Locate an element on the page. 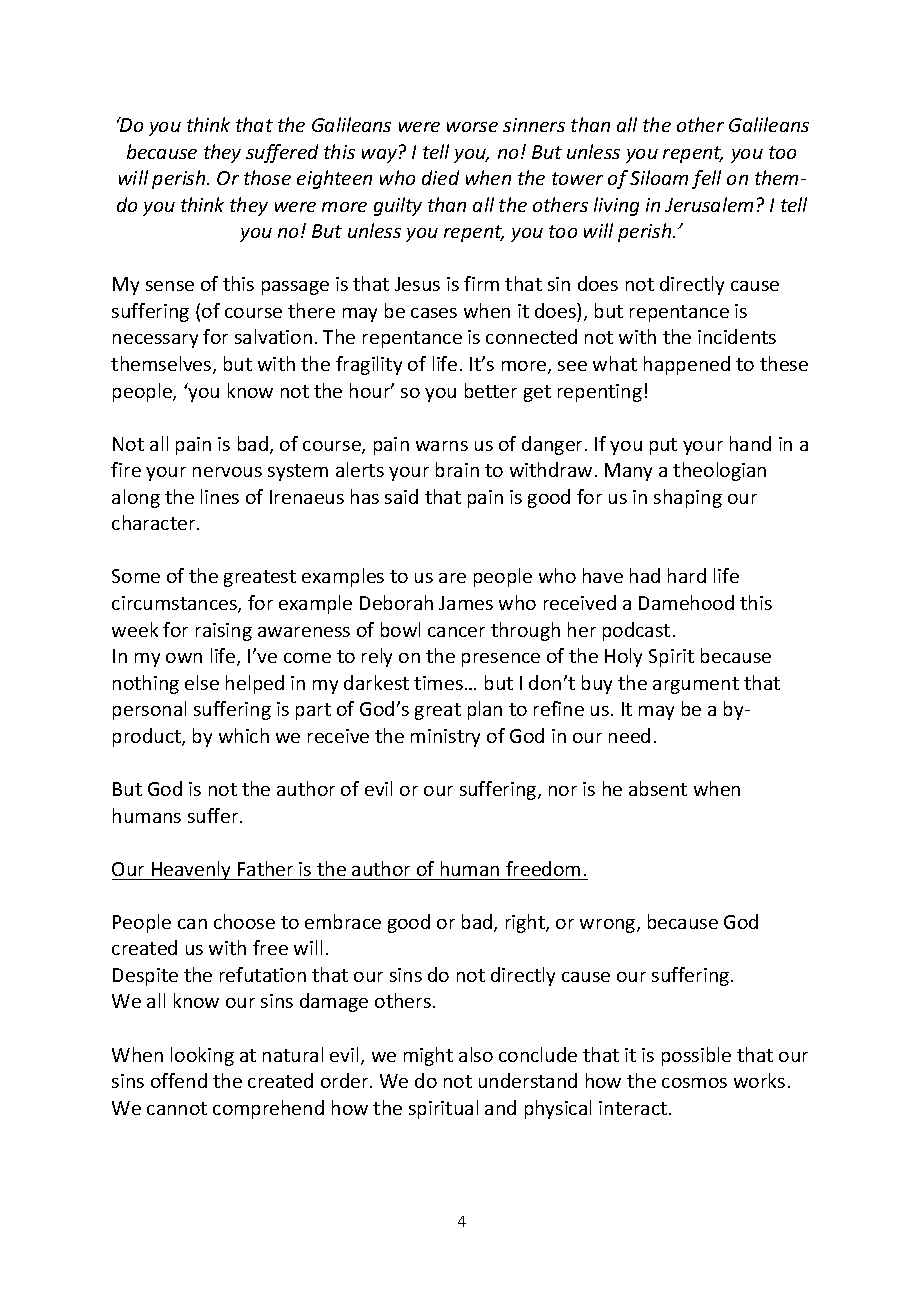  nor is located at coordinates (563, 791).
